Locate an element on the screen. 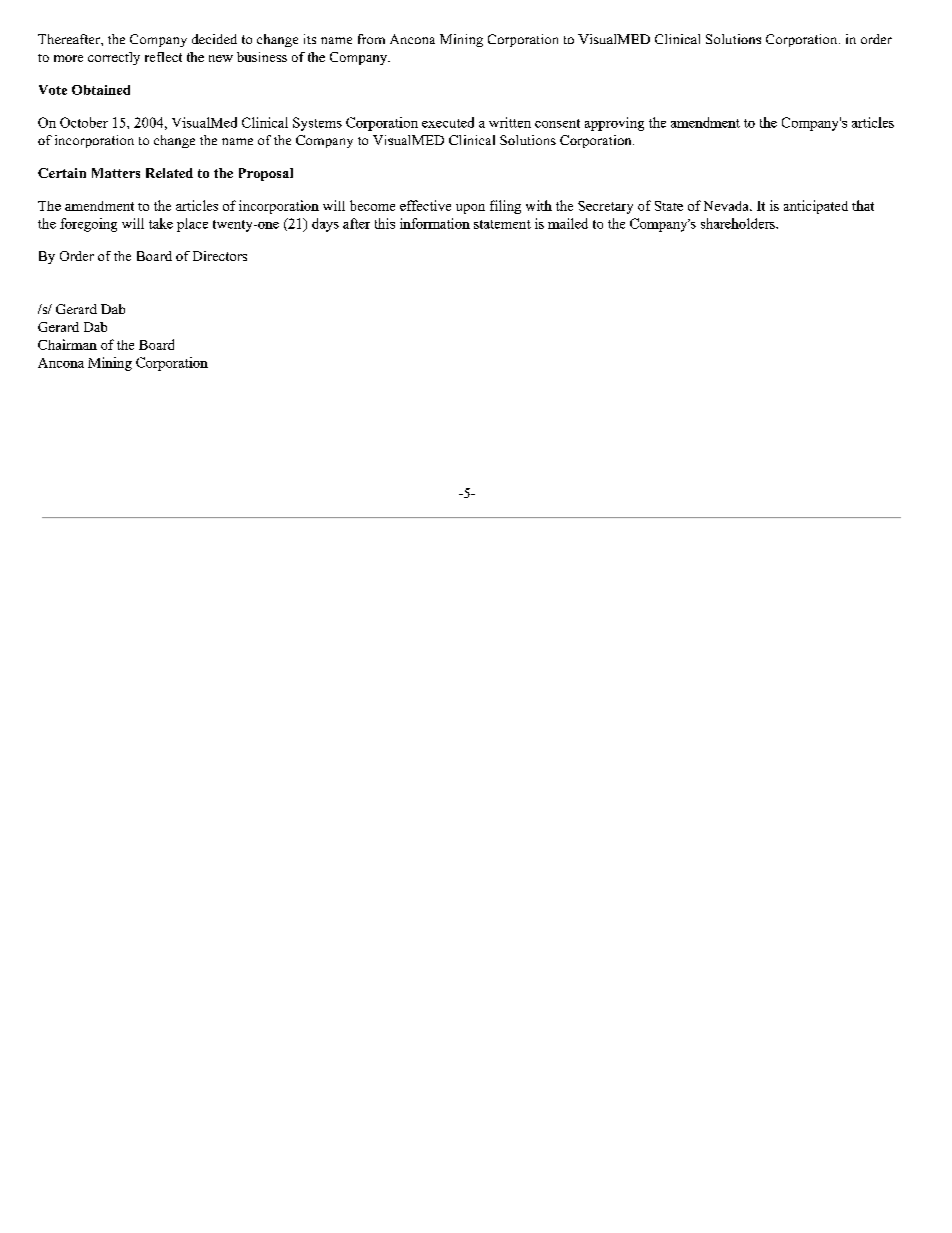 The image size is (952, 1233). executed is located at coordinates (448, 122).
